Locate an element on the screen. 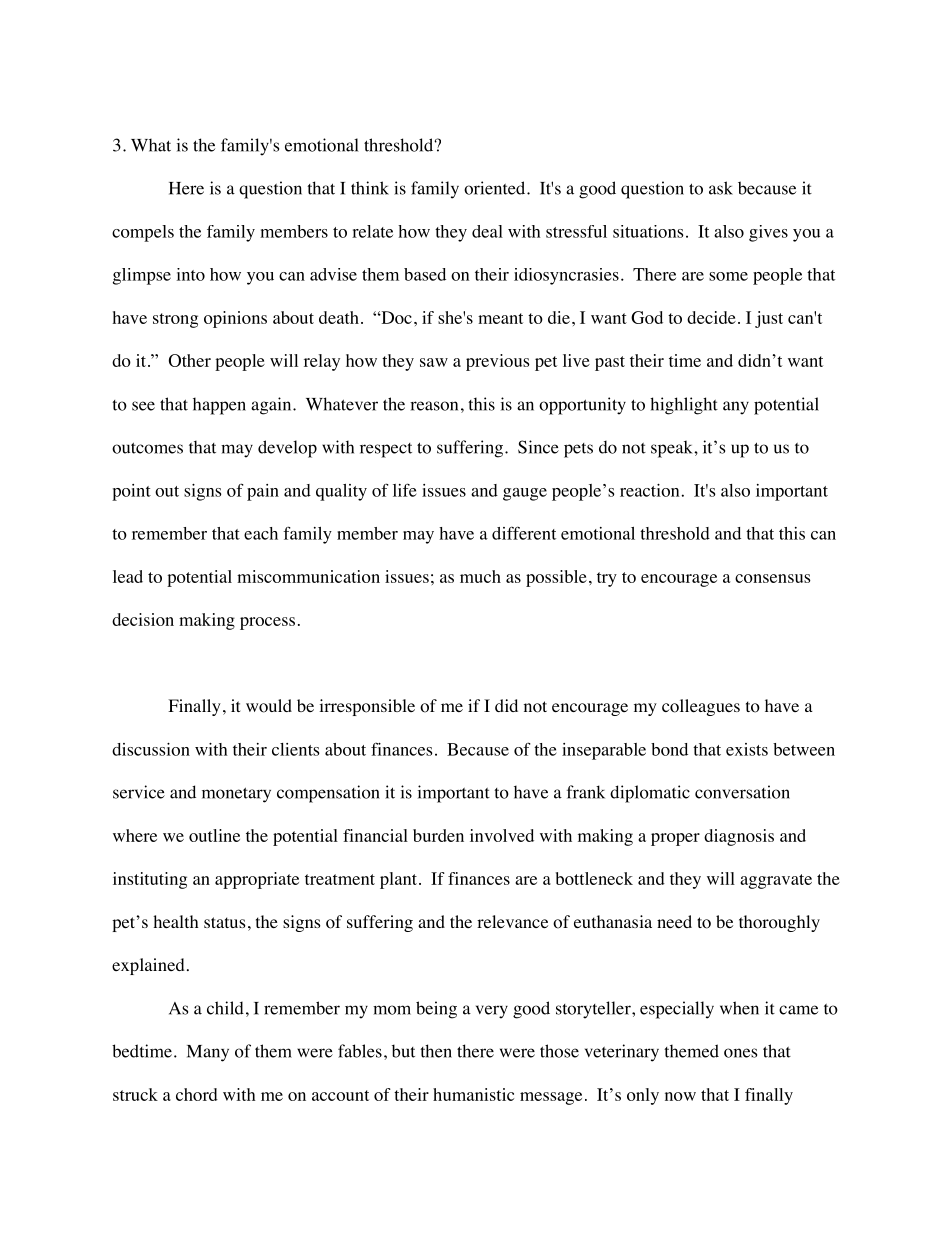  happen is located at coordinates (219, 406).
